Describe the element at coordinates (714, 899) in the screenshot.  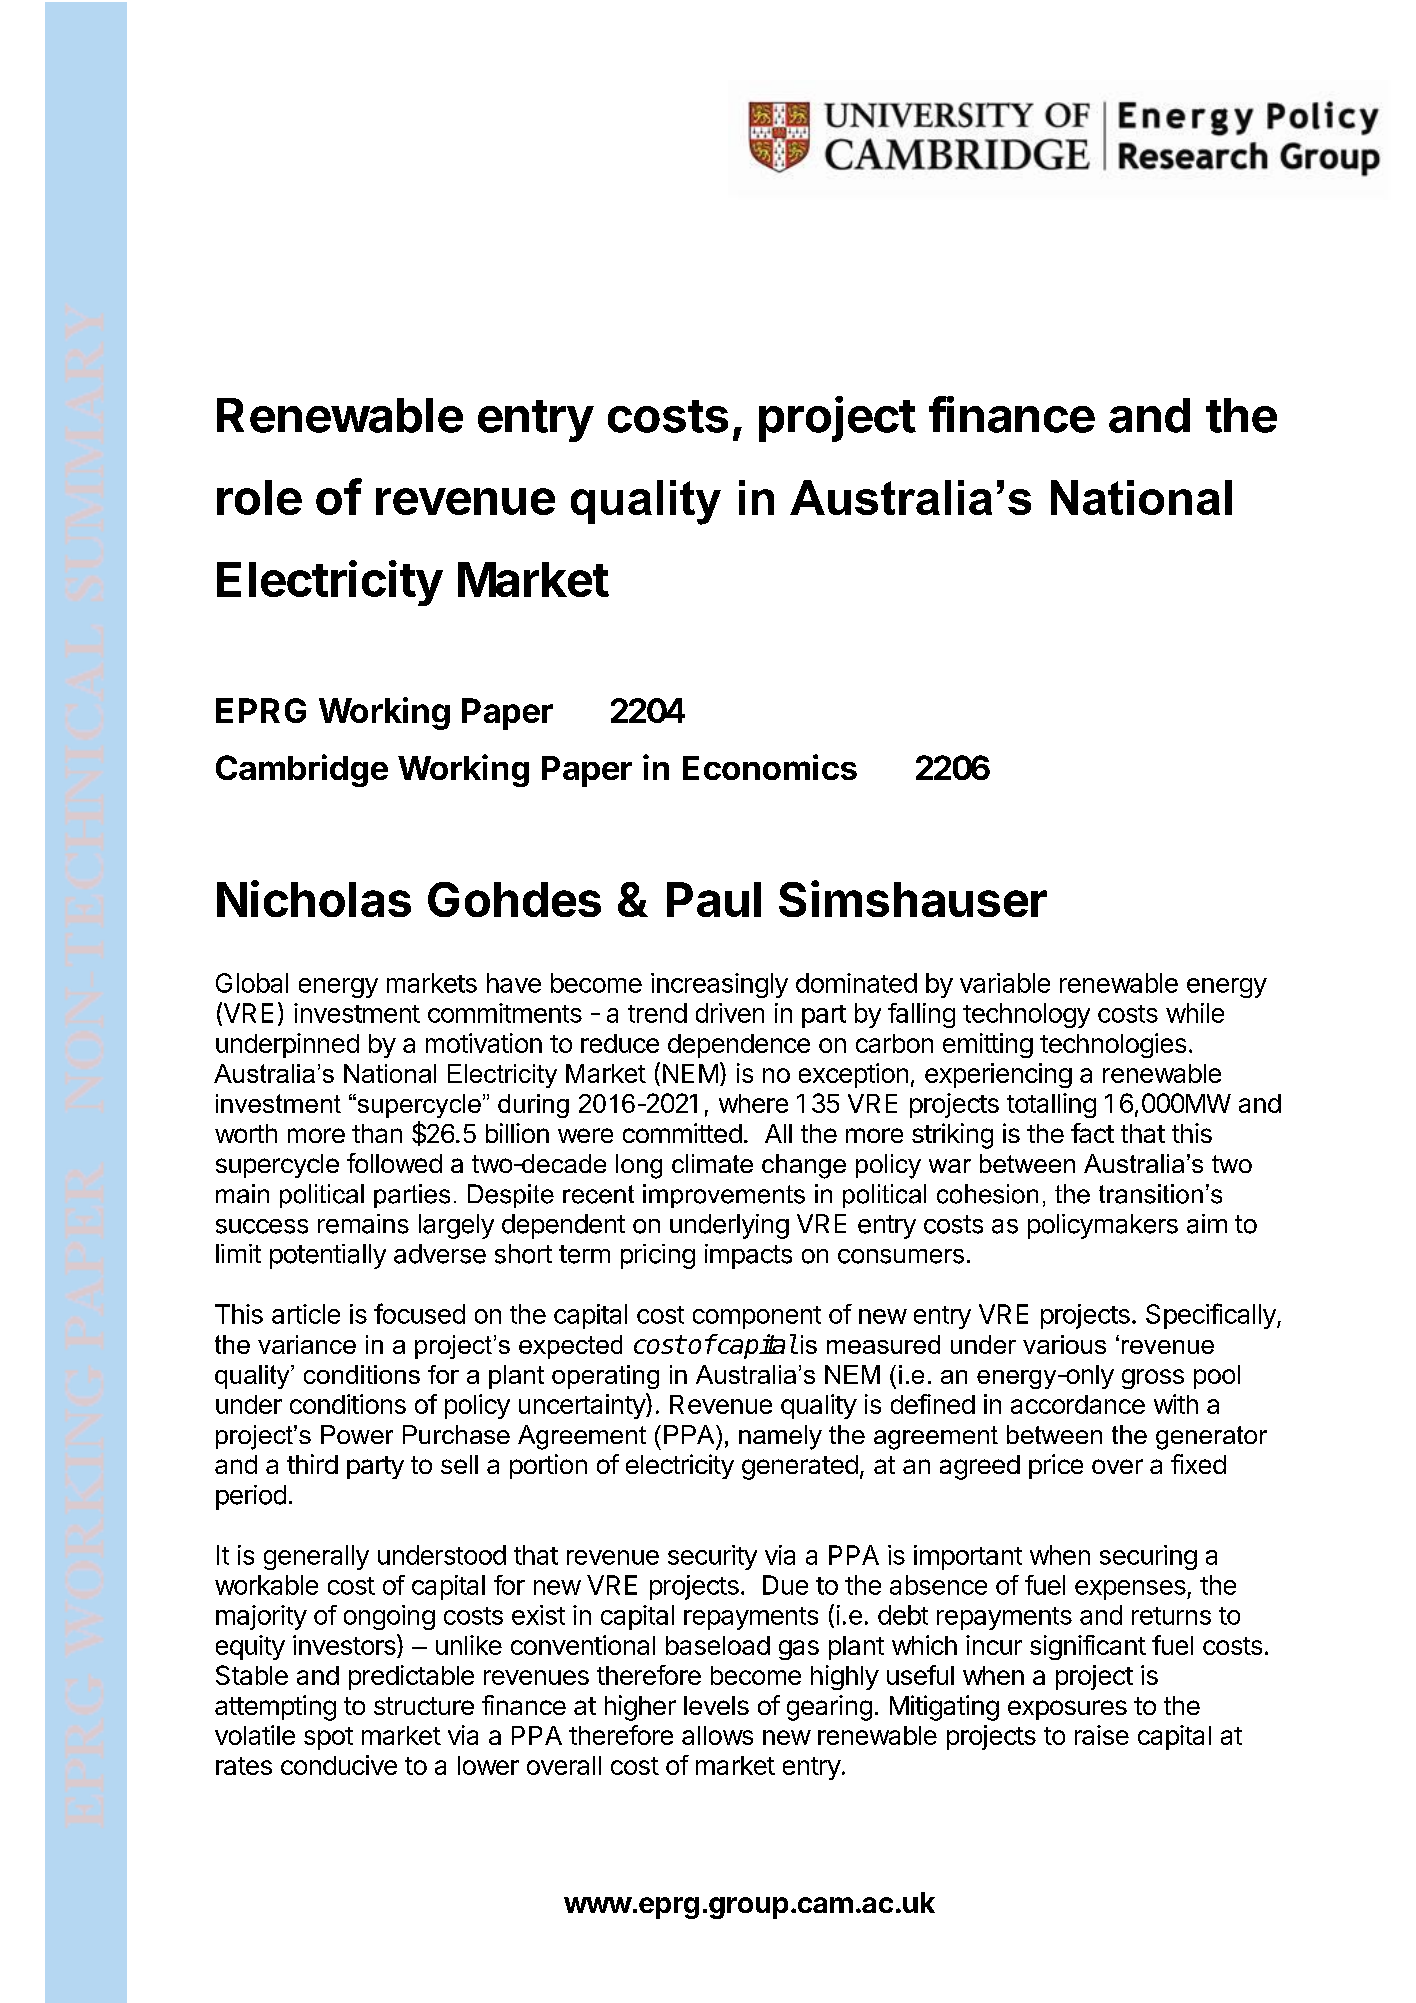
I see `Paul` at that location.
